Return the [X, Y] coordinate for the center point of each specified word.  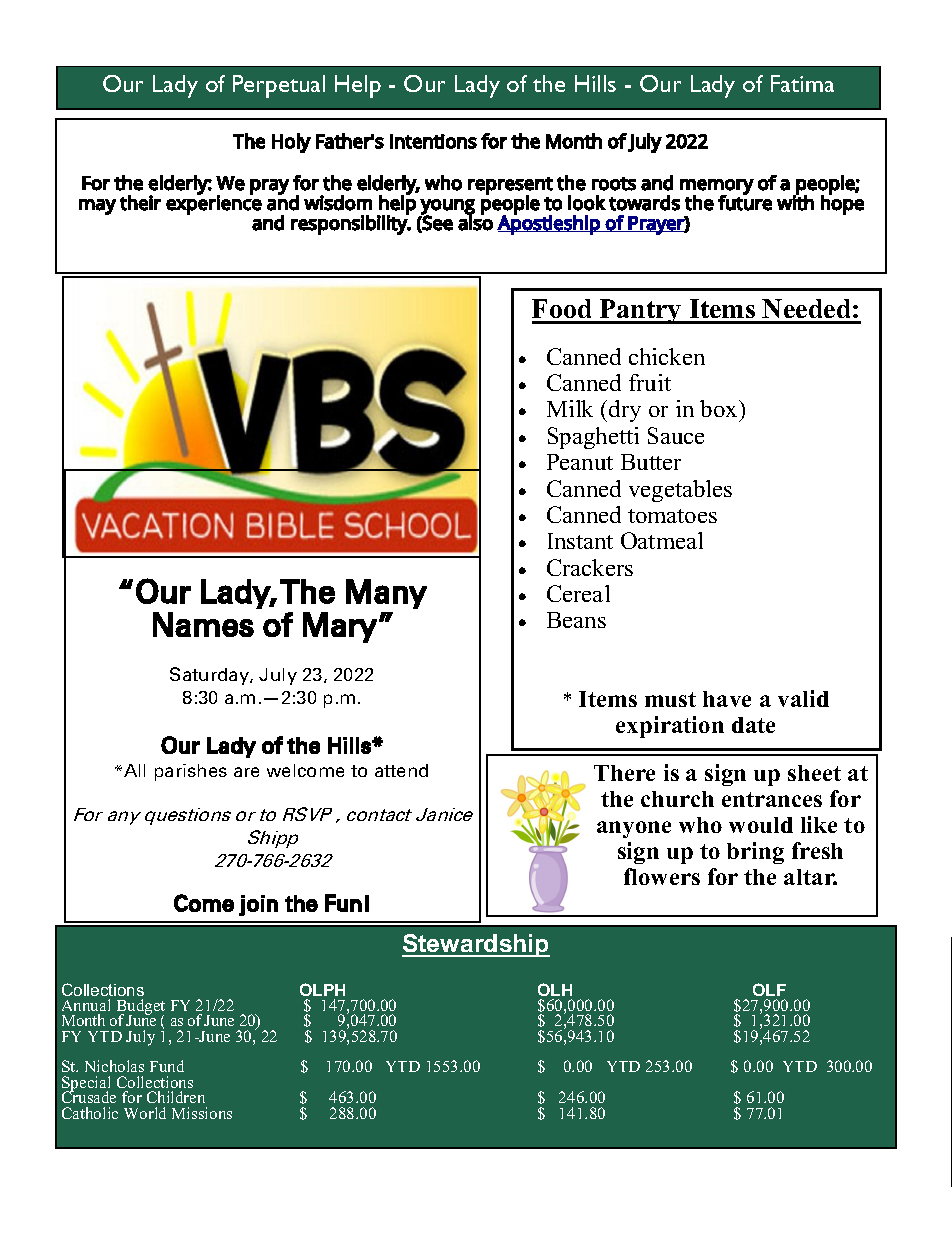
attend [401, 770]
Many [386, 594]
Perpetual [279, 86]
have [727, 699]
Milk [570, 408]
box [720, 408]
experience [214, 204]
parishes [191, 772]
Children [176, 1097]
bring [755, 853]
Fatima [802, 83]
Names [203, 624]
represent [510, 187]
